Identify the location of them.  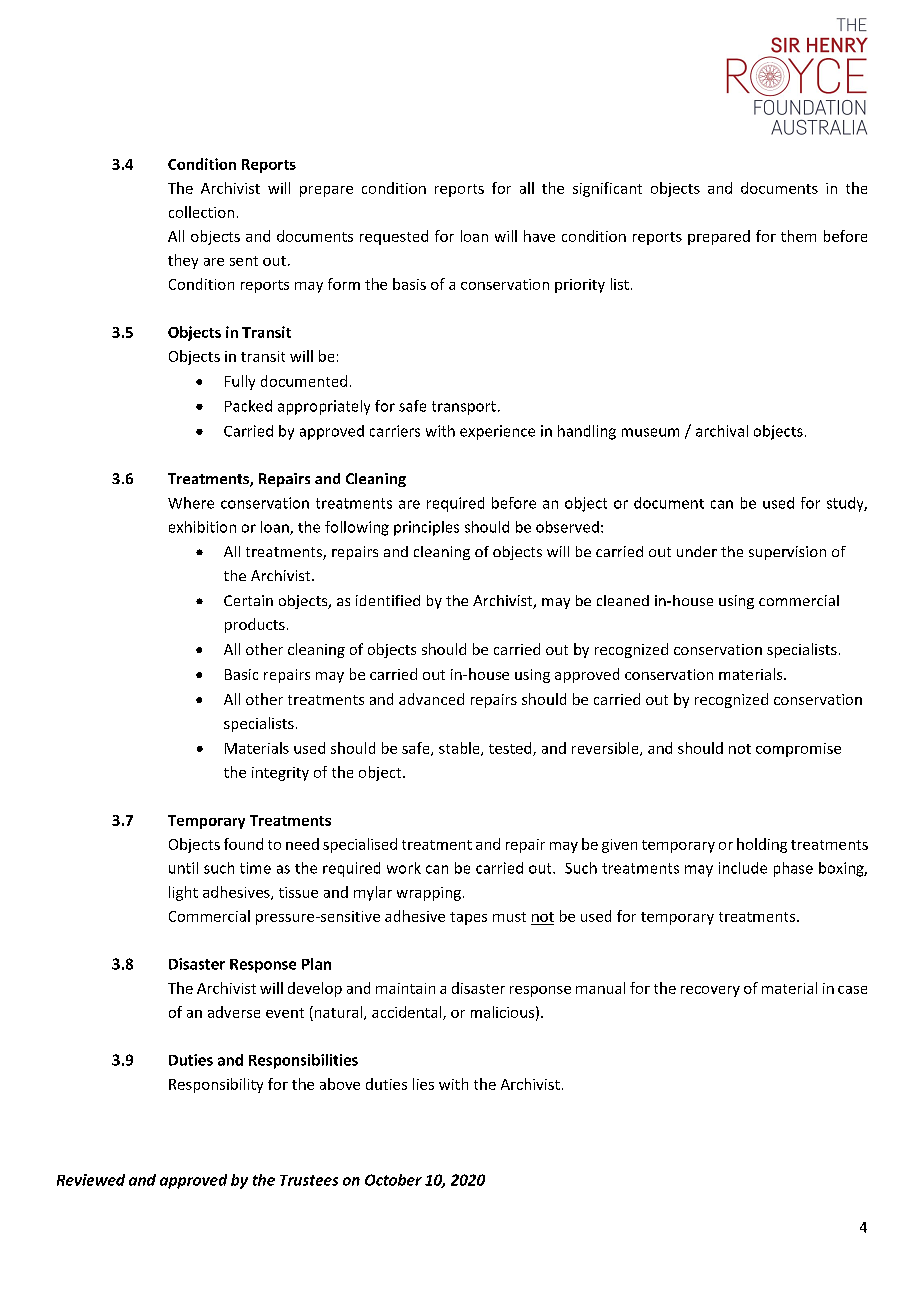
(798, 236).
